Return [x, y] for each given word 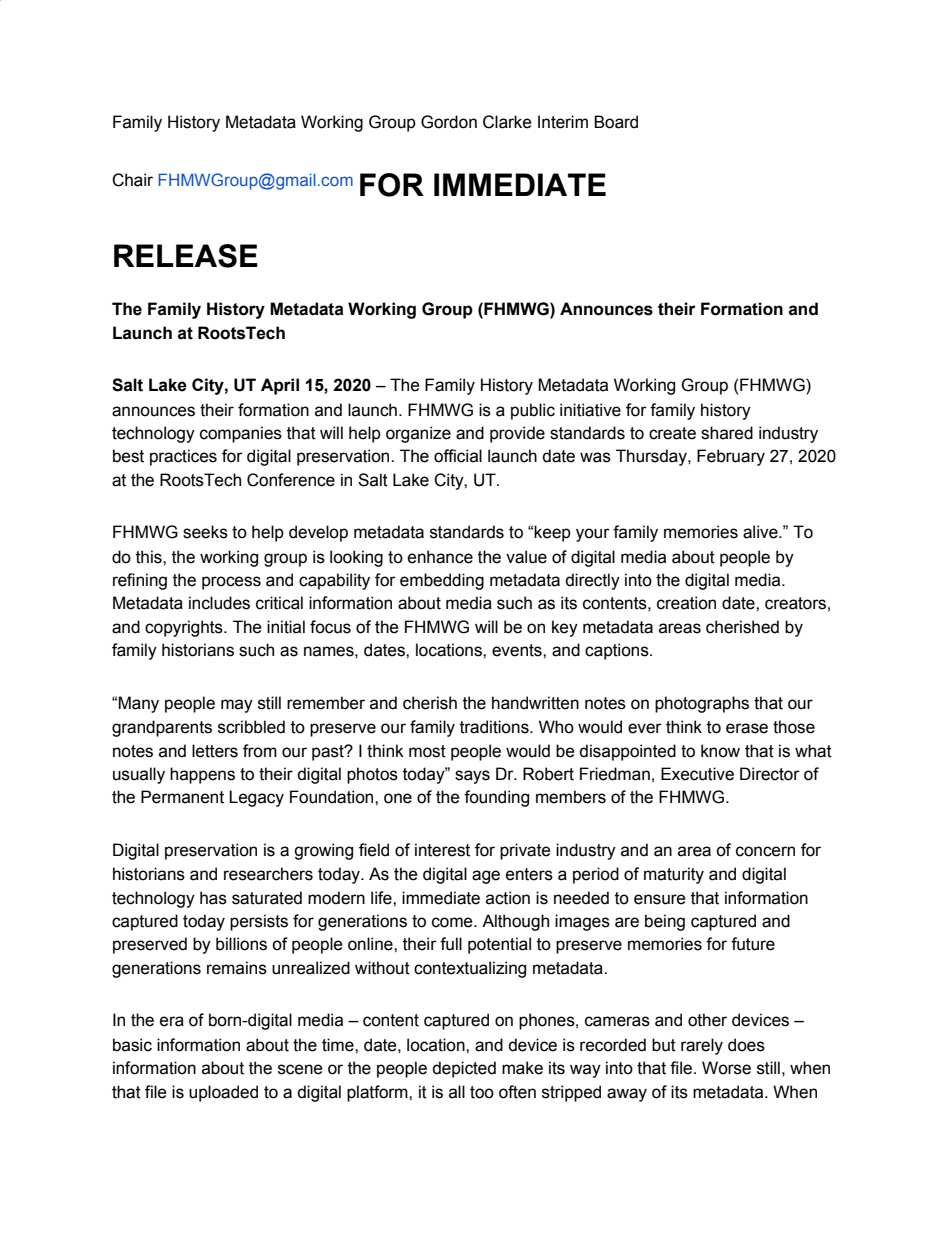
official [458, 456]
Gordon [449, 122]
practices [183, 457]
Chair [132, 180]
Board [616, 122]
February [731, 457]
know [720, 751]
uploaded [223, 1093]
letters [215, 751]
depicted [464, 1069]
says [472, 777]
